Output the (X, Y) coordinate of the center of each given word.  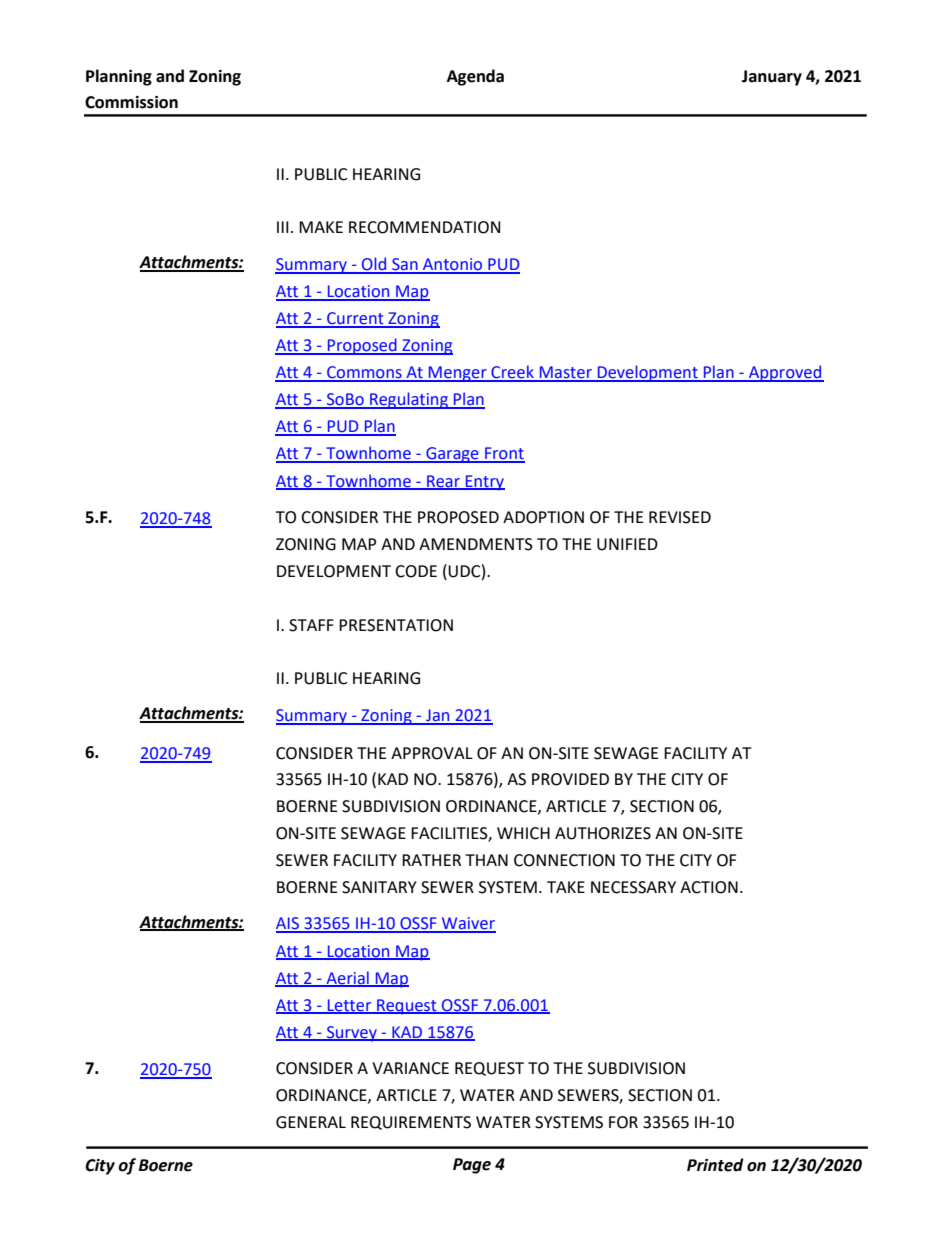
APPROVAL (432, 753)
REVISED (680, 517)
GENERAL (311, 1122)
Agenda (475, 77)
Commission (131, 102)
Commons (364, 373)
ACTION (709, 887)
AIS (288, 924)
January (772, 78)
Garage (452, 455)
